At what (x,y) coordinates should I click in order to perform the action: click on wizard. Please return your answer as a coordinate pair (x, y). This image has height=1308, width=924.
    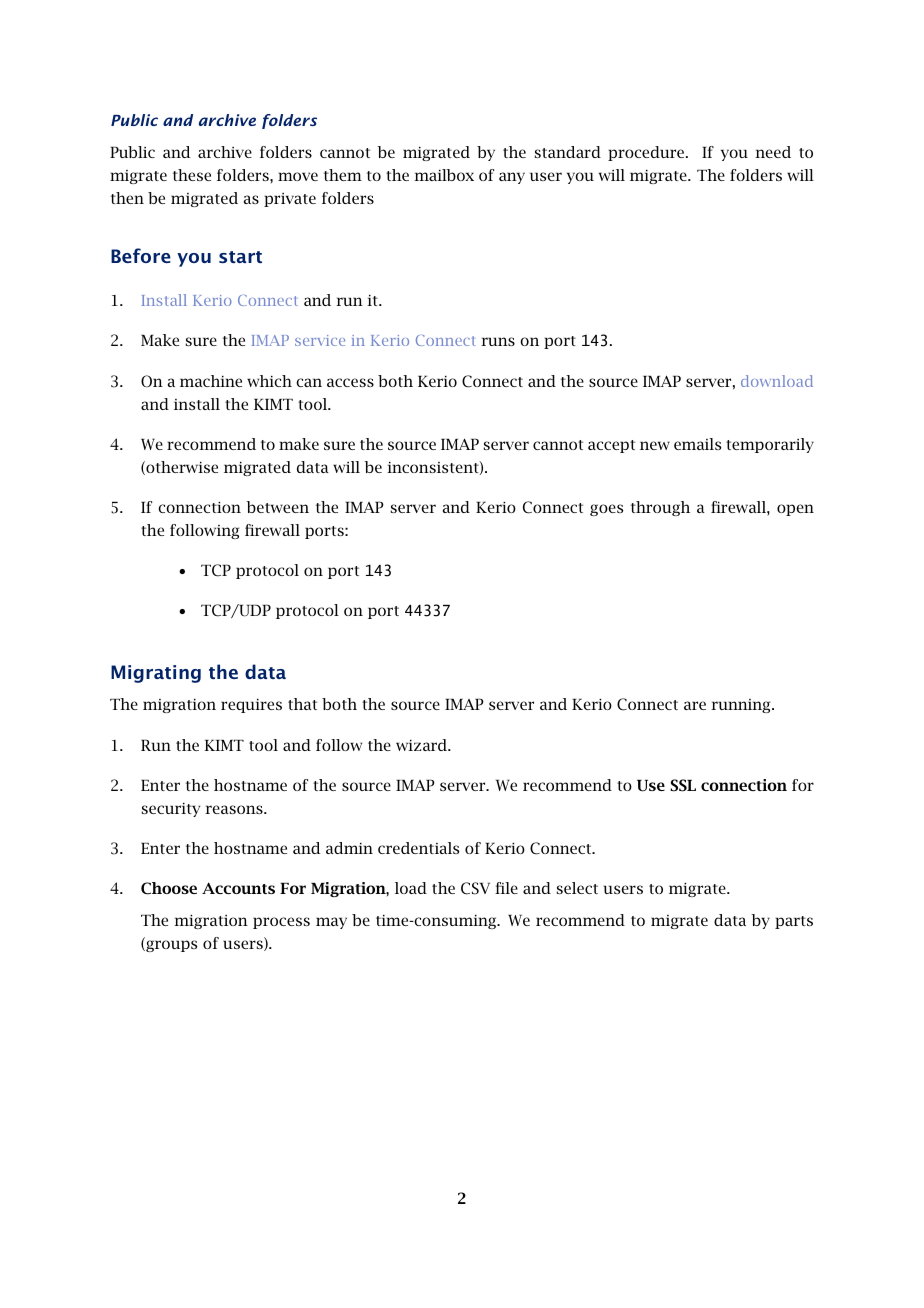
    Looking at the image, I should click on (423, 745).
